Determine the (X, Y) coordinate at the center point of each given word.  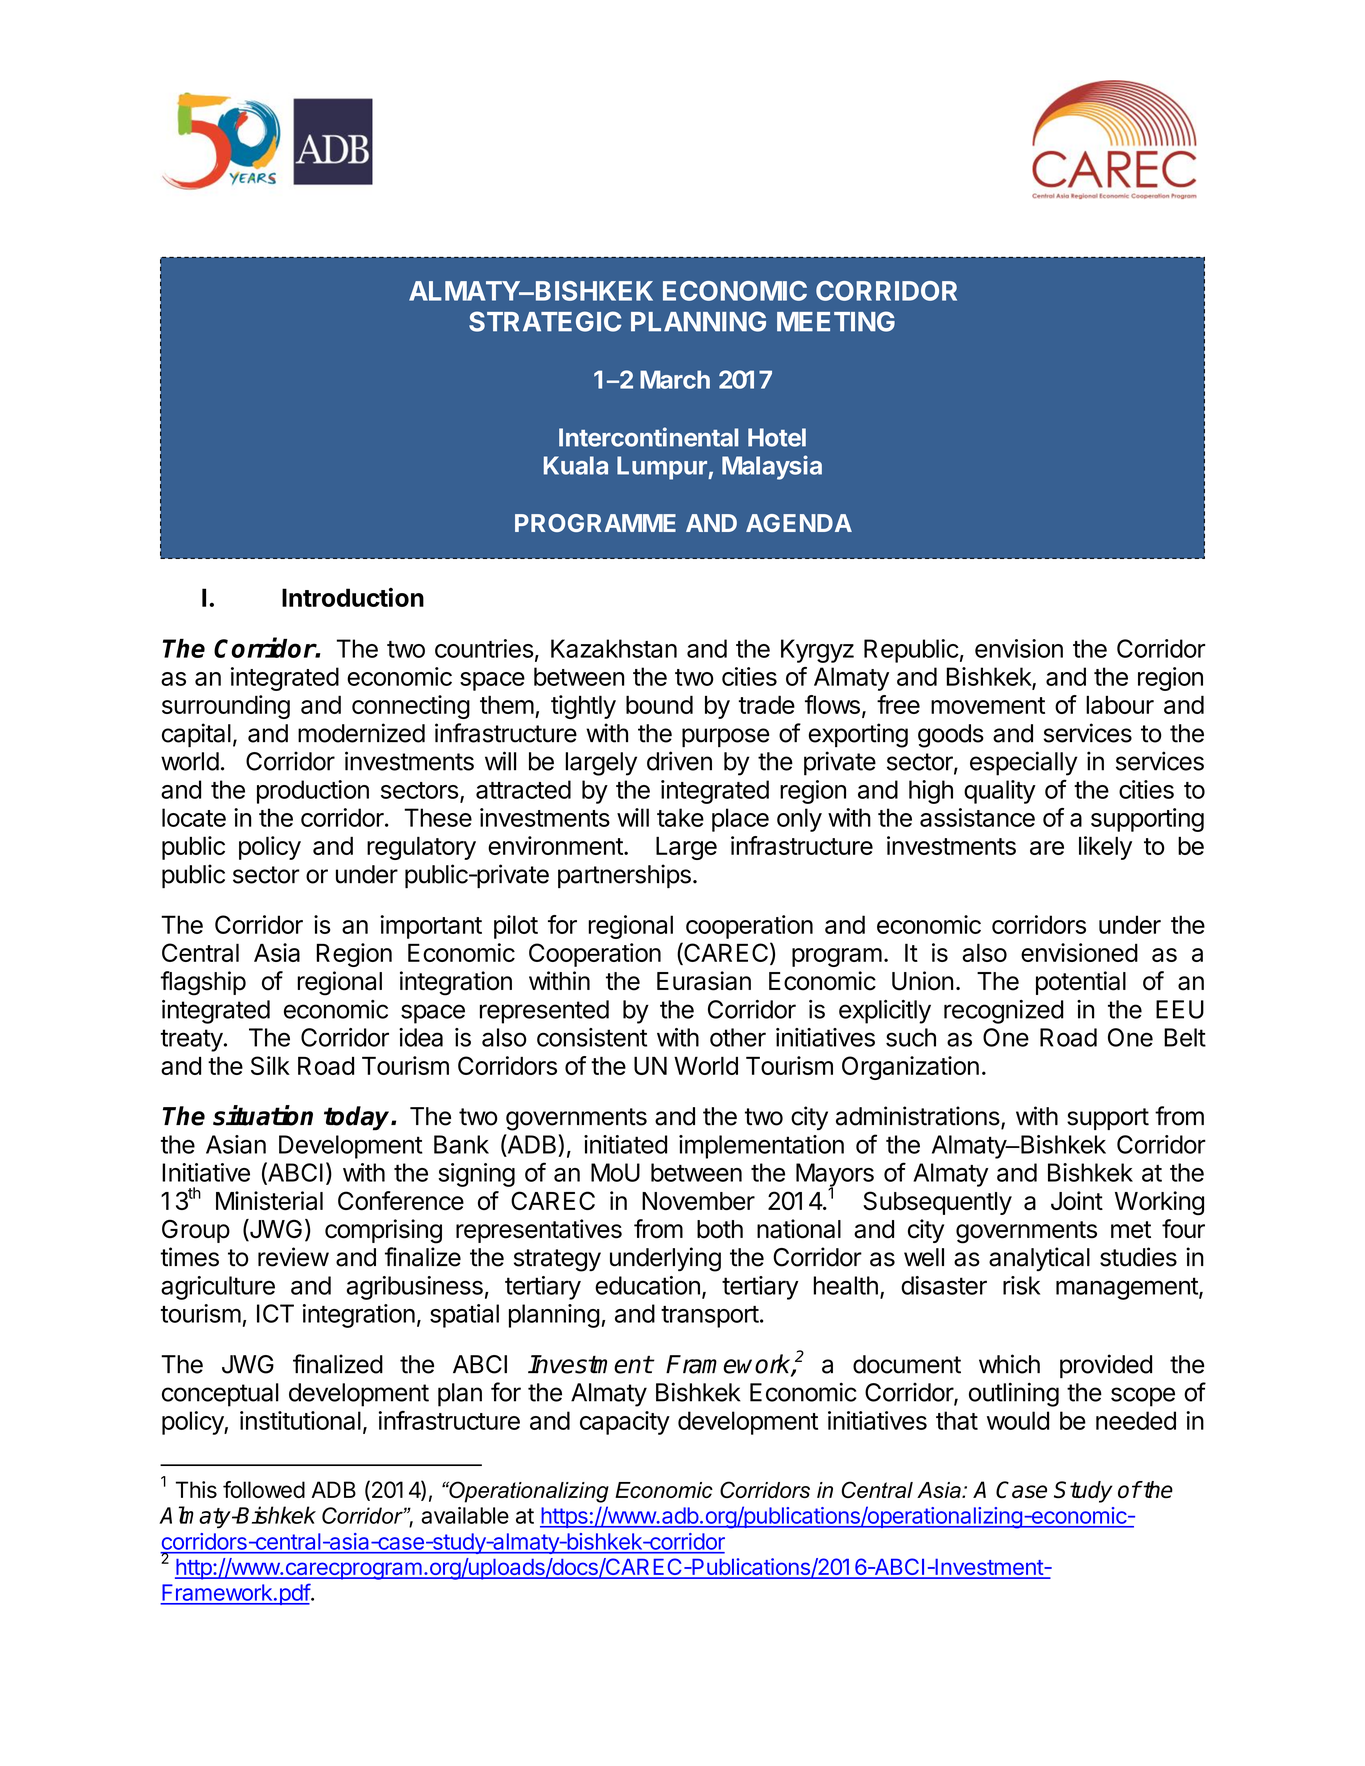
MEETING (836, 321)
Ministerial (269, 1201)
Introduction (353, 597)
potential (1081, 983)
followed (264, 1489)
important (431, 927)
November (698, 1201)
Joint (1077, 1200)
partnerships (624, 876)
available (465, 1515)
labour (1120, 704)
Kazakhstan (614, 648)
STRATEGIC (545, 321)
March (675, 379)
